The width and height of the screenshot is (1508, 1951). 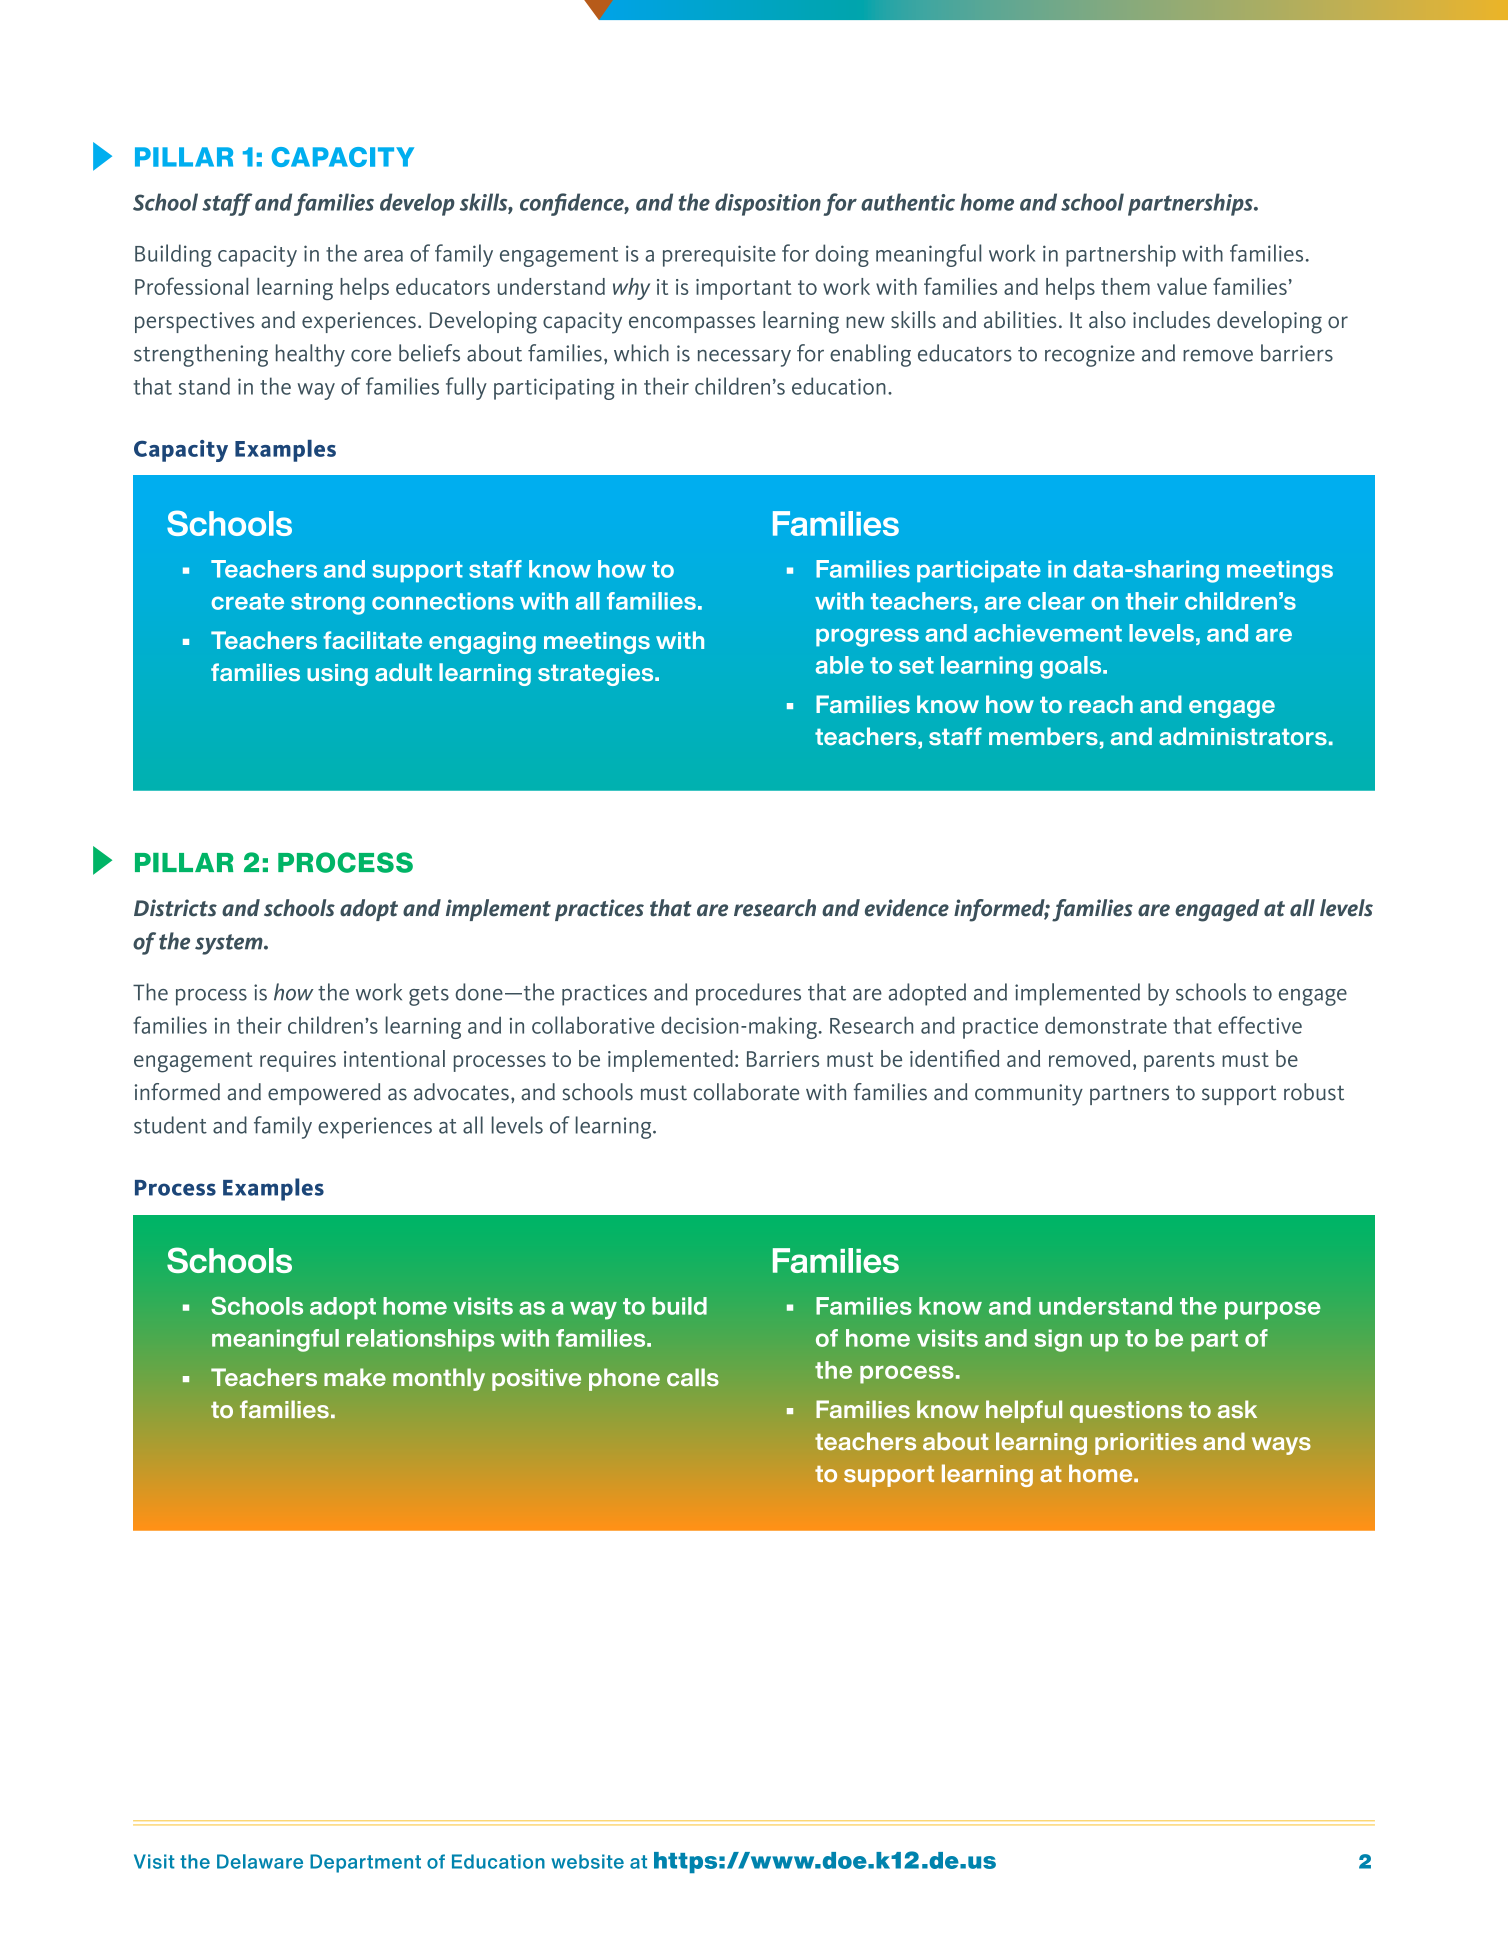 What do you see at coordinates (748, 994) in the screenshot?
I see `procedures` at bounding box center [748, 994].
